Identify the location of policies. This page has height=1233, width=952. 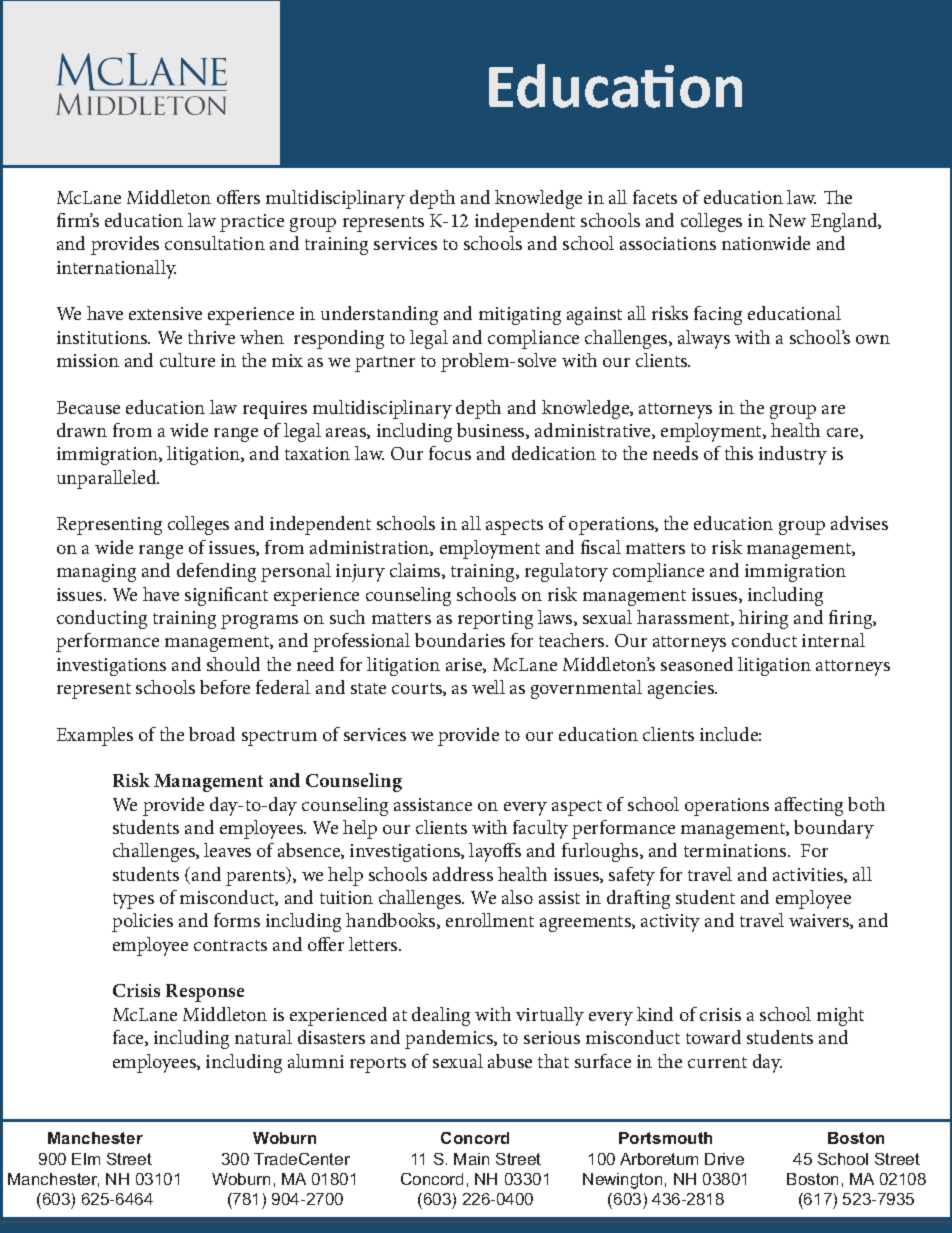
(142, 922).
